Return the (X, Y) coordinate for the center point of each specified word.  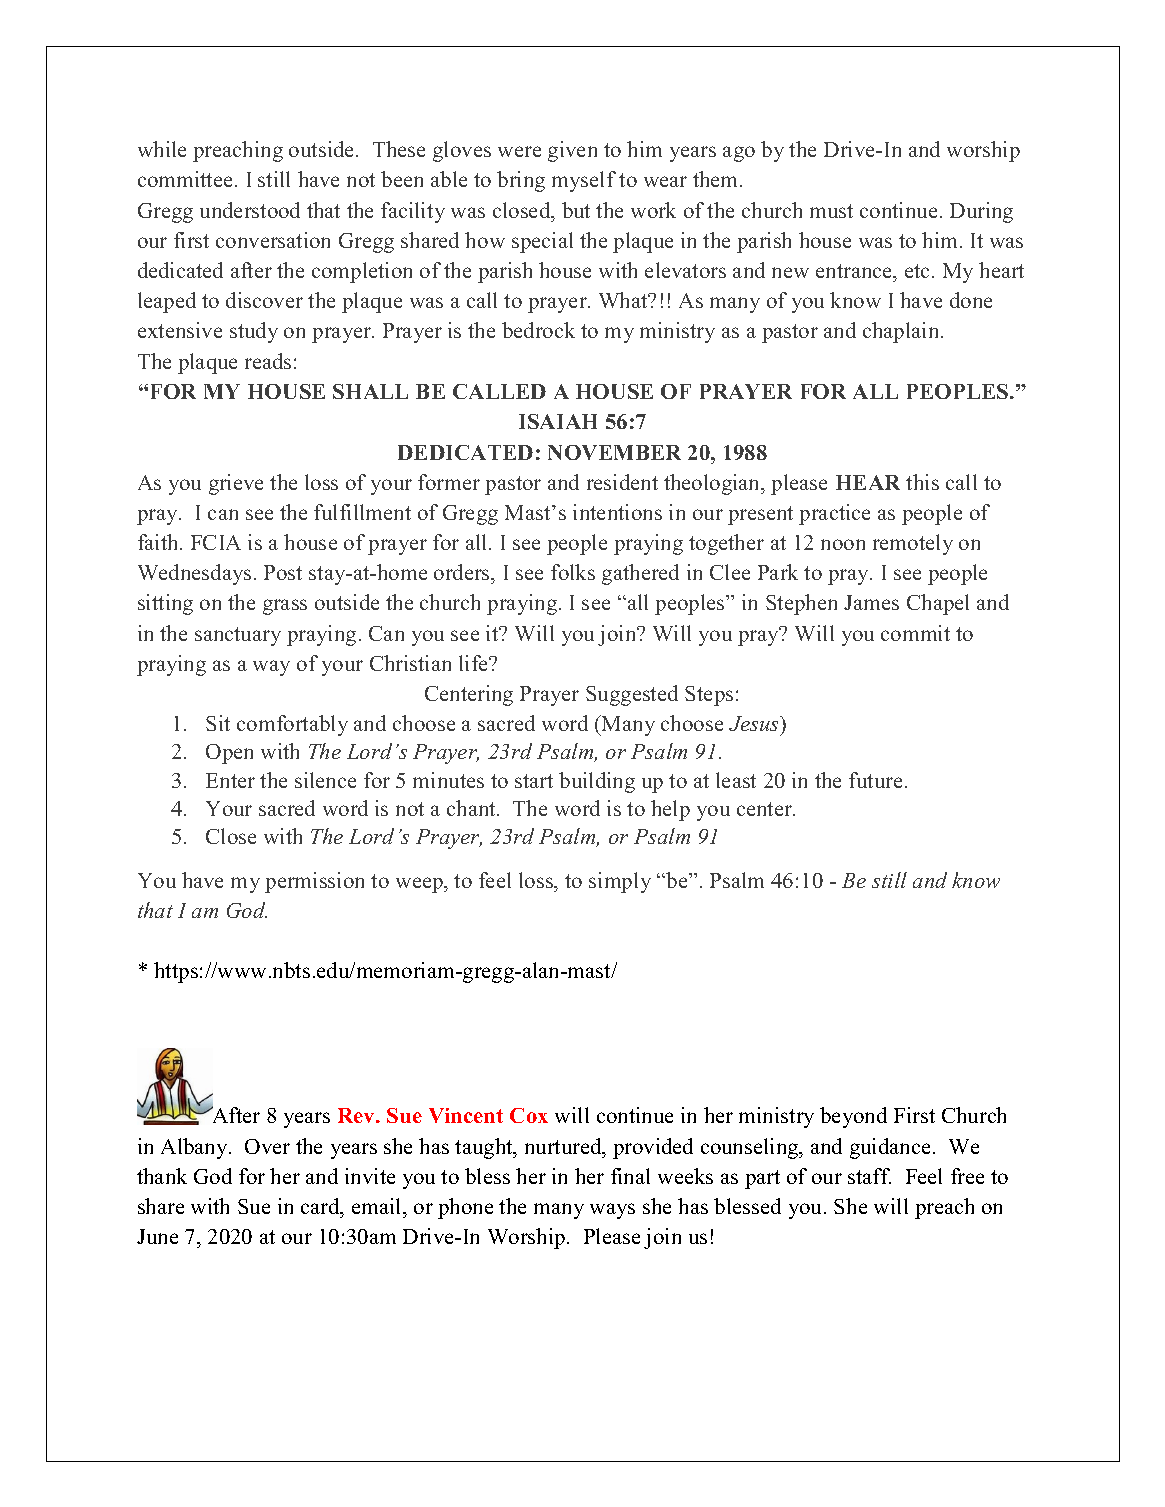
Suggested (632, 695)
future (875, 780)
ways (612, 1211)
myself (584, 181)
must (831, 211)
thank (162, 1176)
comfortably (292, 725)
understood (250, 210)
